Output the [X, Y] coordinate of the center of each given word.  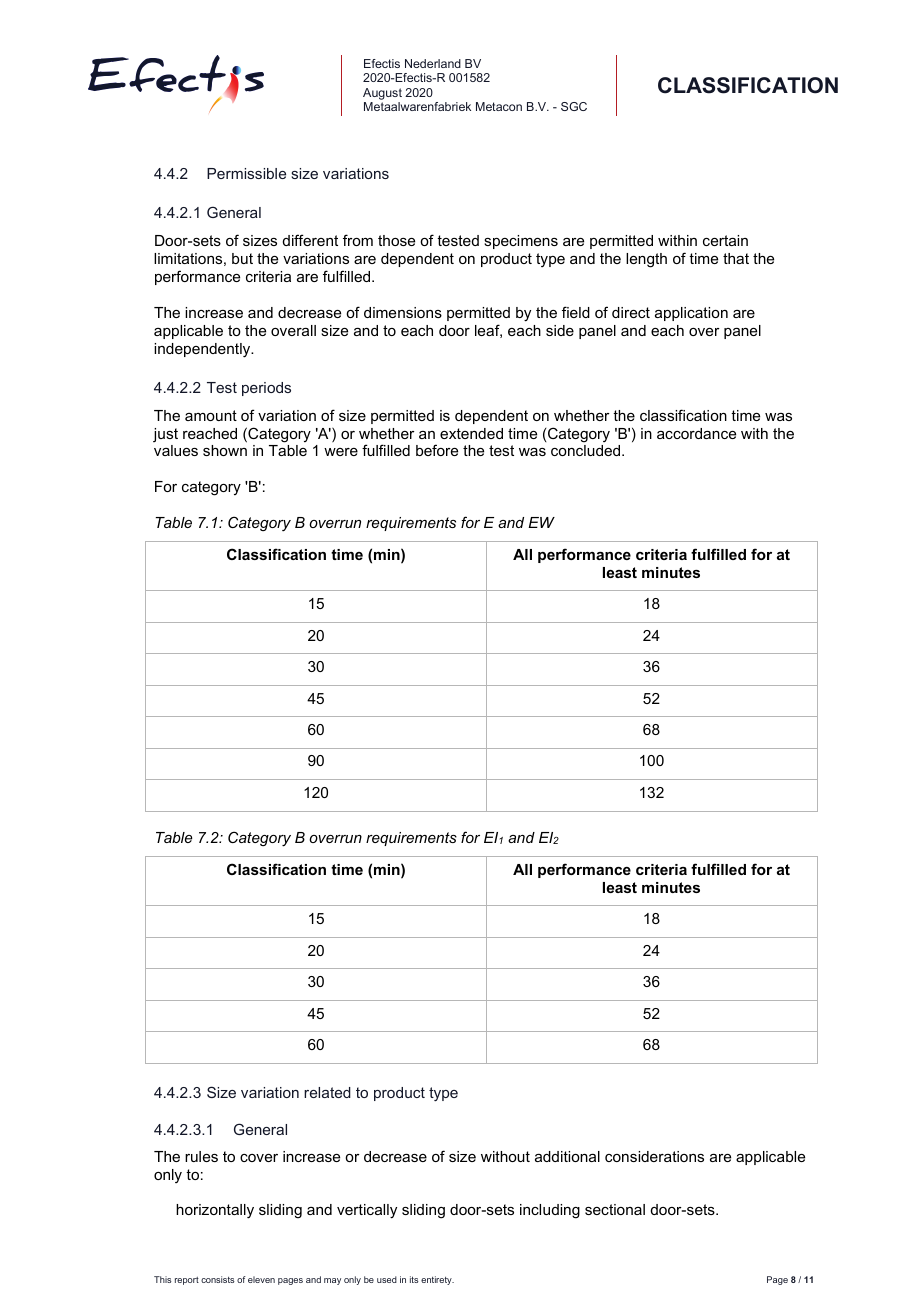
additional [567, 1156]
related [327, 1092]
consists [218, 1279]
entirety [437, 1280]
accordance [696, 433]
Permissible [246, 173]
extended [471, 433]
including [550, 1211]
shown [225, 450]
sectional [615, 1209]
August [382, 94]
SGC [574, 106]
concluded [587, 450]
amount [211, 415]
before [437, 450]
